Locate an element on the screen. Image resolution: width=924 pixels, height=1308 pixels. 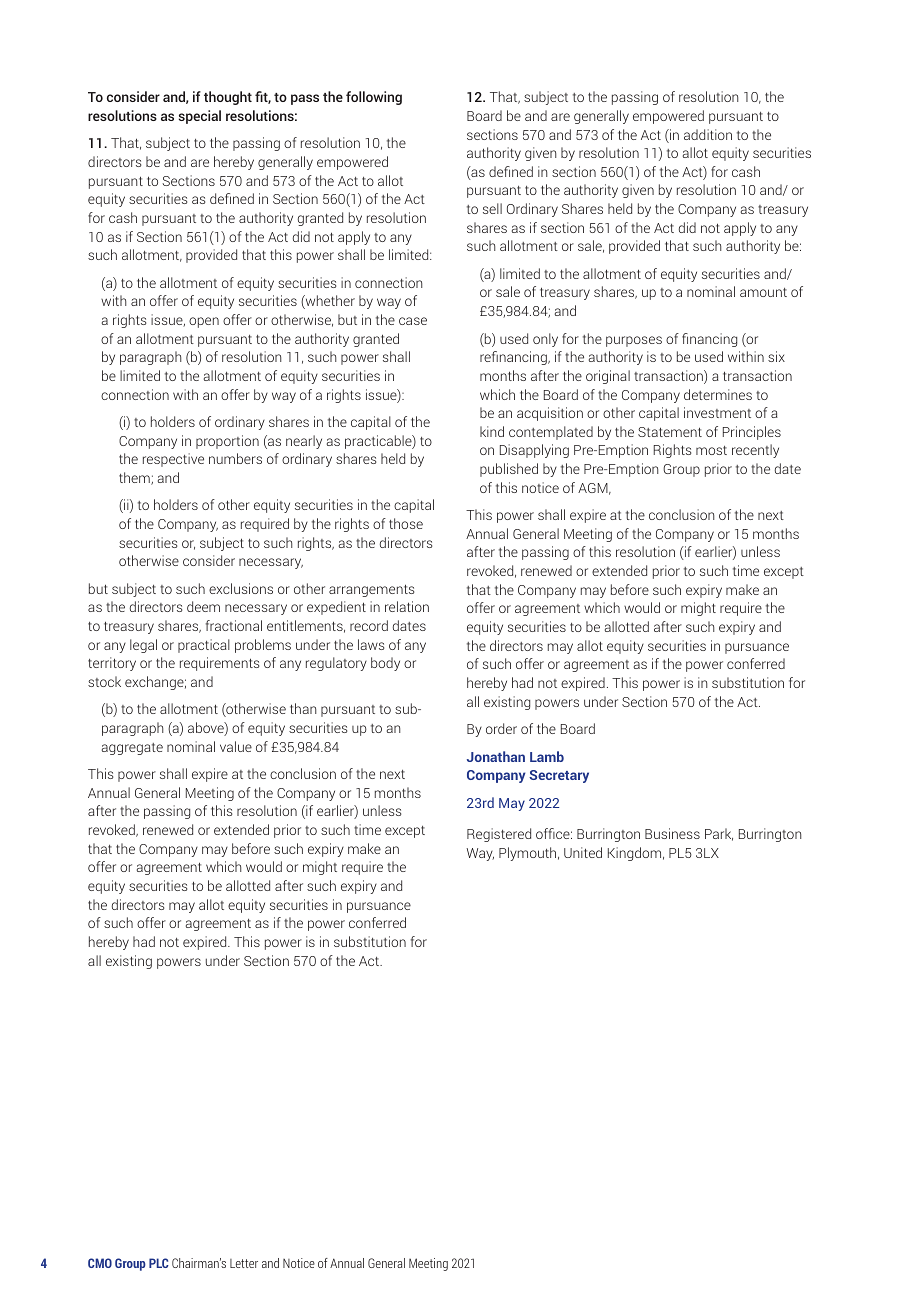
Lamb is located at coordinates (547, 756).
